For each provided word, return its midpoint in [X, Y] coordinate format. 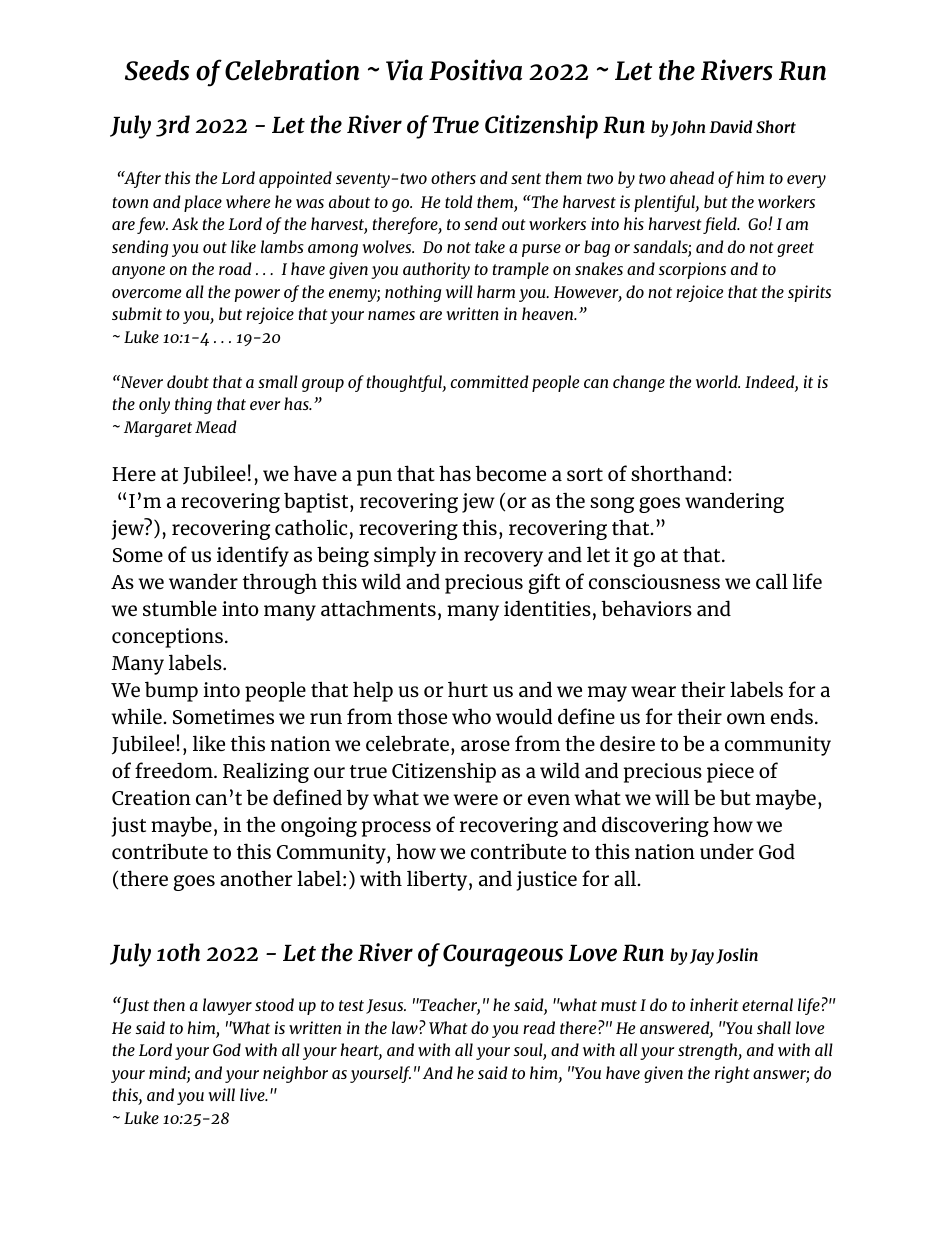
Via [404, 70]
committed [490, 381]
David [731, 126]
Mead [216, 426]
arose [485, 745]
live [253, 1094]
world [718, 381]
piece [730, 773]
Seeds [157, 70]
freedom [175, 770]
